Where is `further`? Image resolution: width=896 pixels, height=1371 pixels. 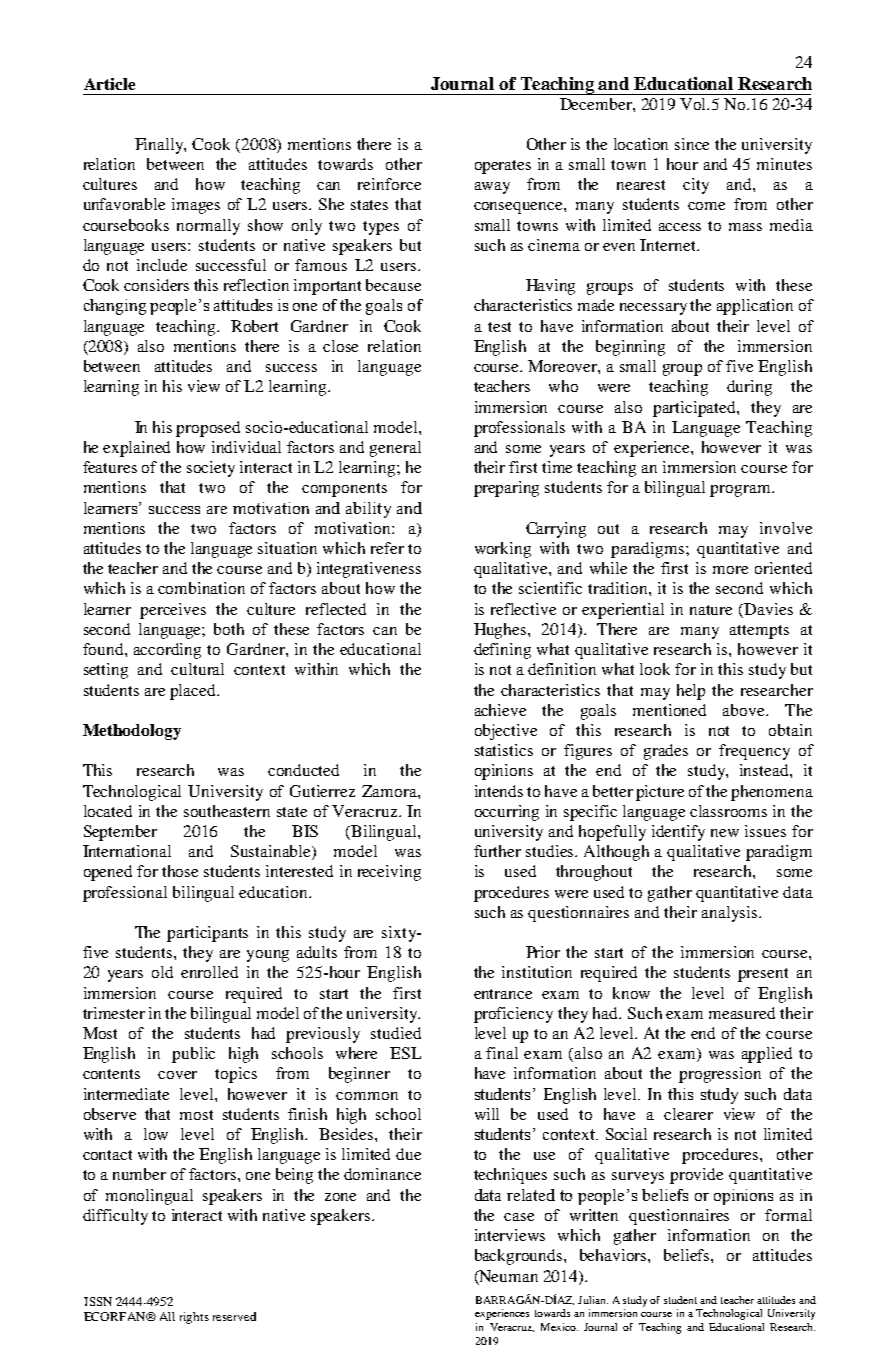
further is located at coordinates (497, 851).
